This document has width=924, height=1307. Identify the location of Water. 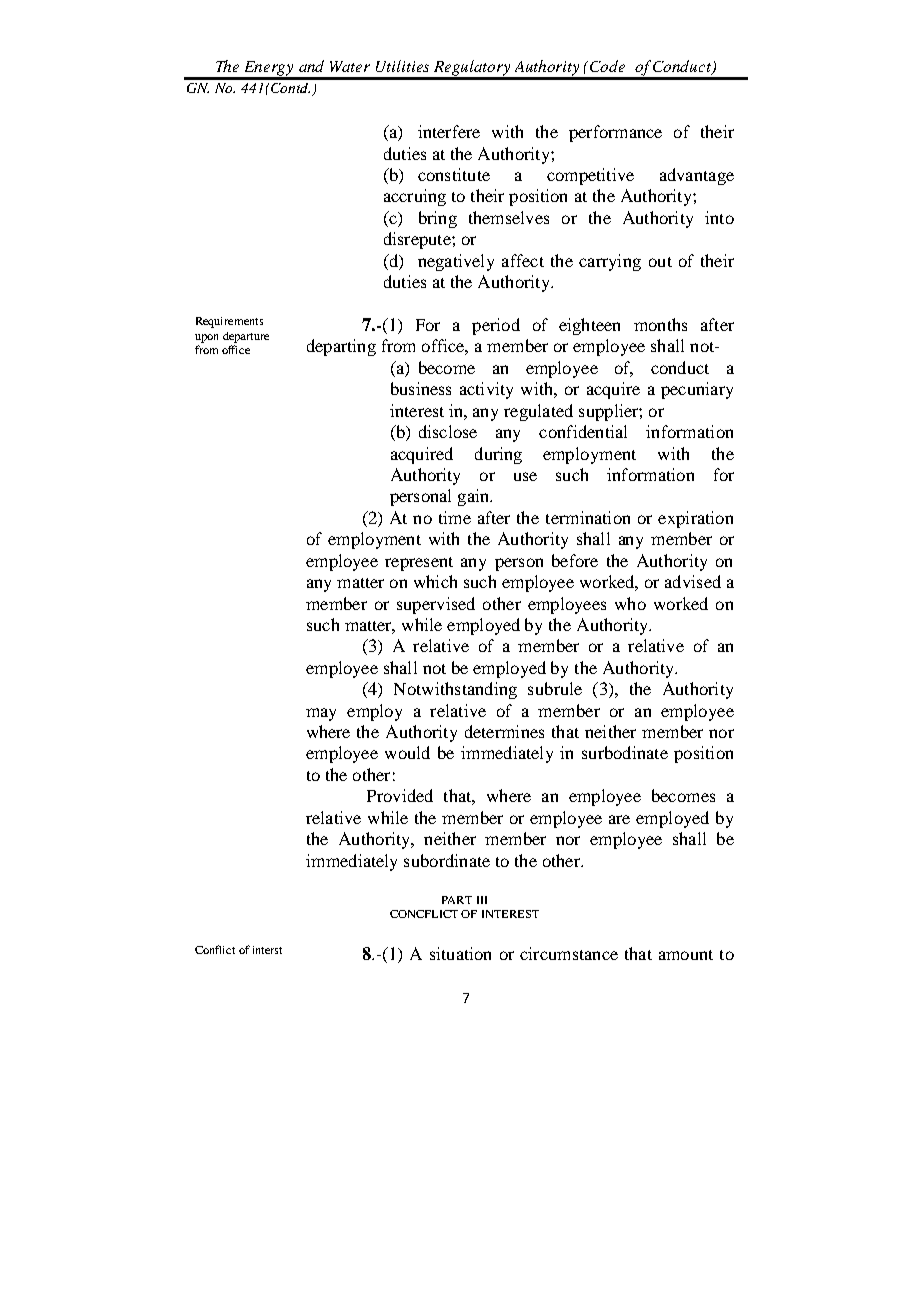
(350, 66).
